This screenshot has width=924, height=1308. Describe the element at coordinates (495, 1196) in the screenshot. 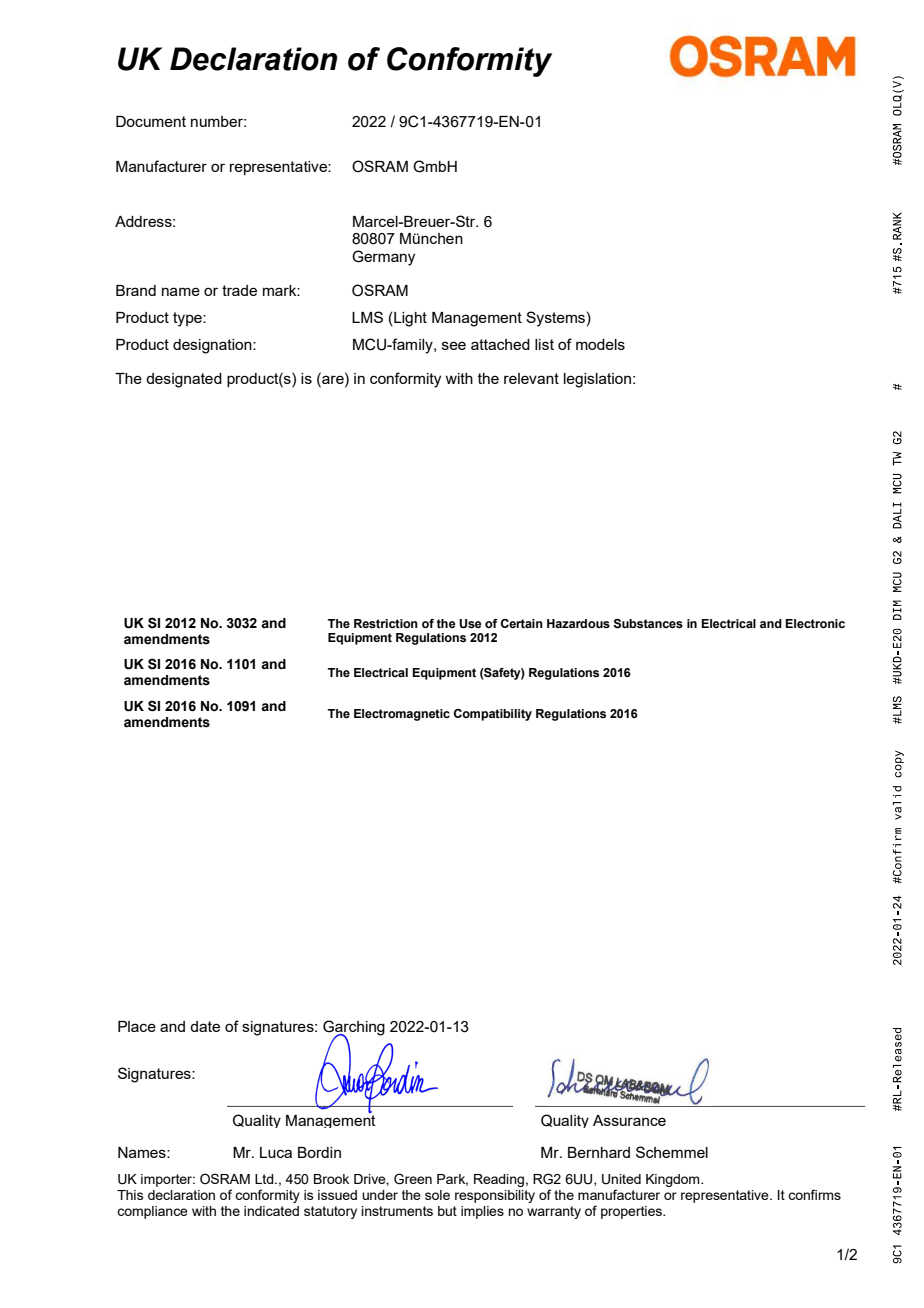

I see `responsibility` at that location.
